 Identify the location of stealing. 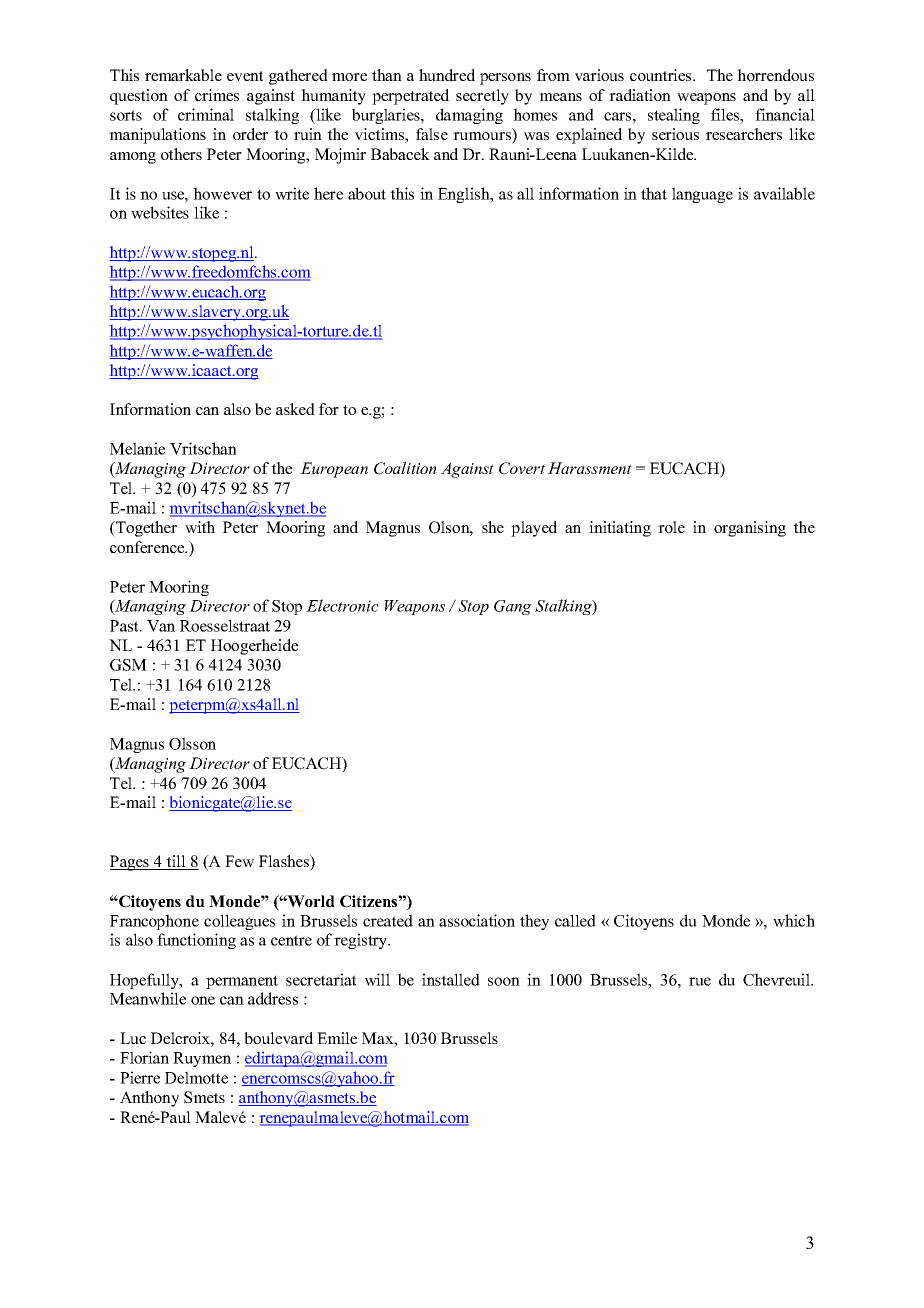
(674, 116).
